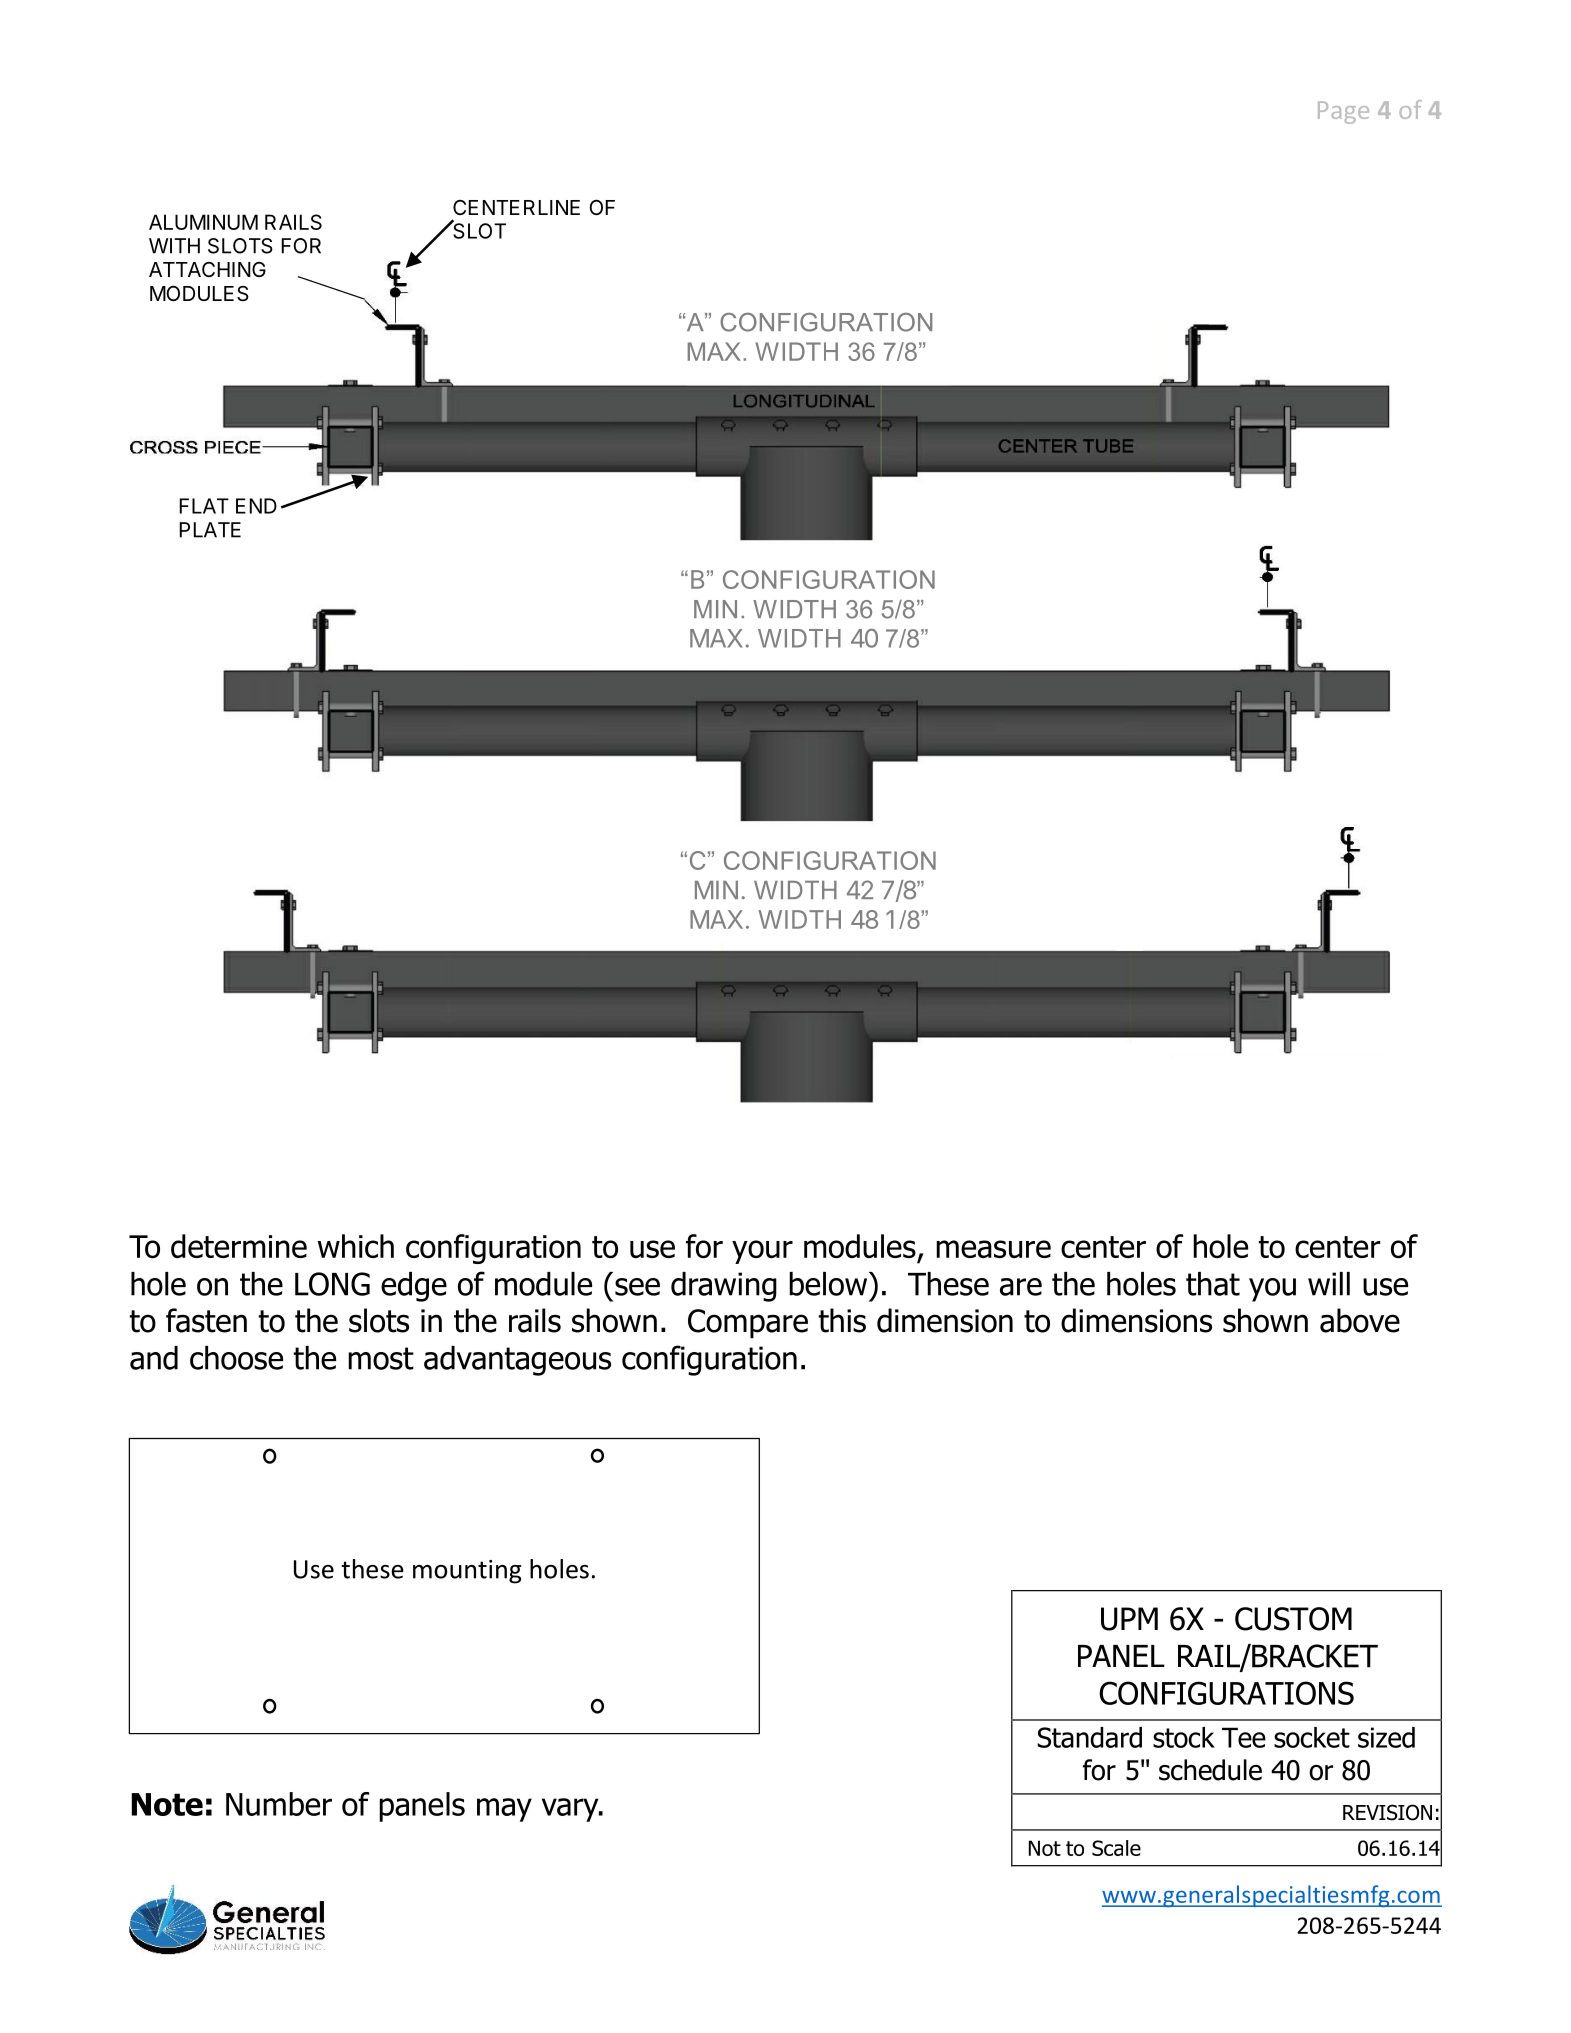 The width and height of the image is (1571, 2033). I want to click on Number, so click(279, 1804).
